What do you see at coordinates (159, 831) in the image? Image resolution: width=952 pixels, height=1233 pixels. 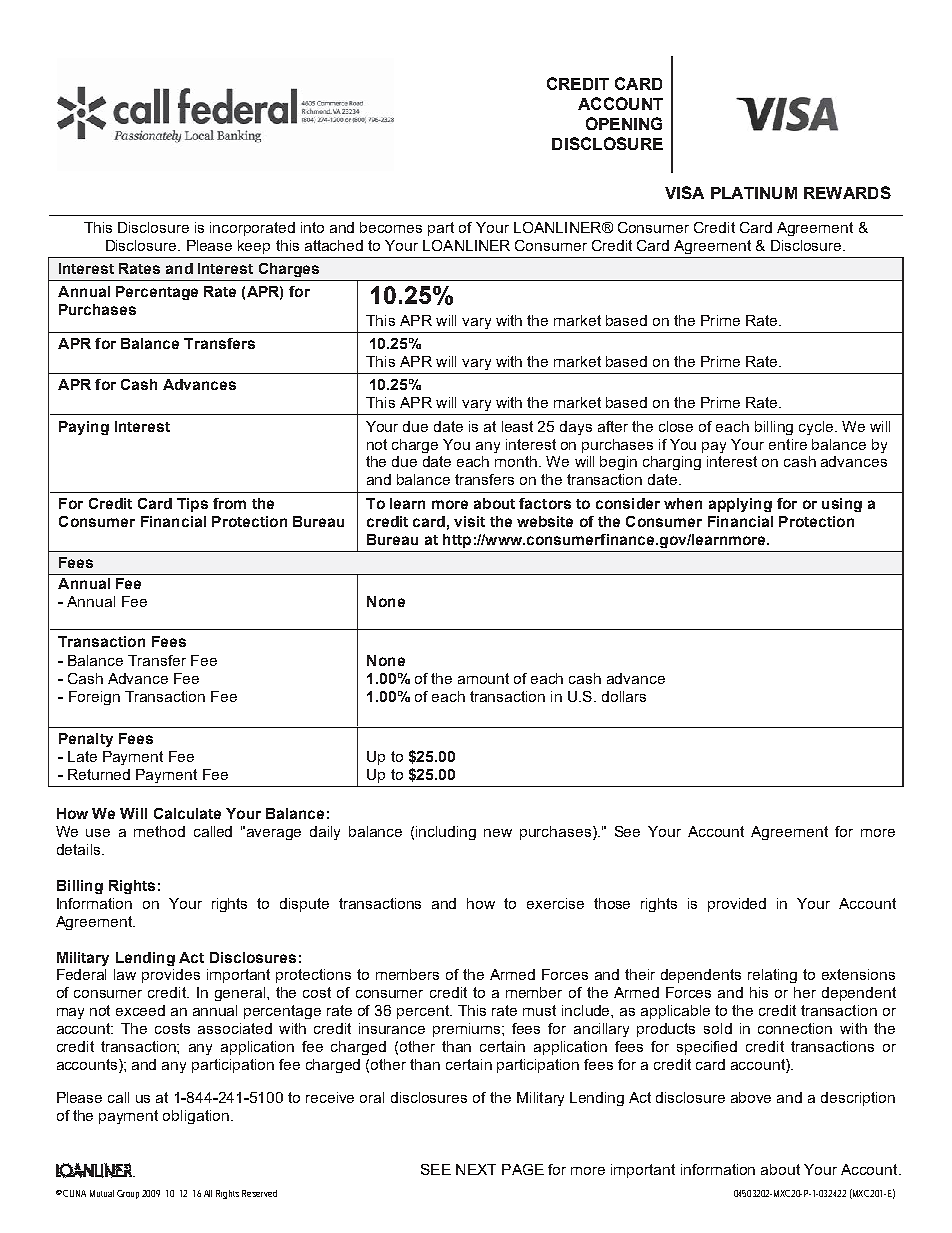 I see `method` at bounding box center [159, 831].
